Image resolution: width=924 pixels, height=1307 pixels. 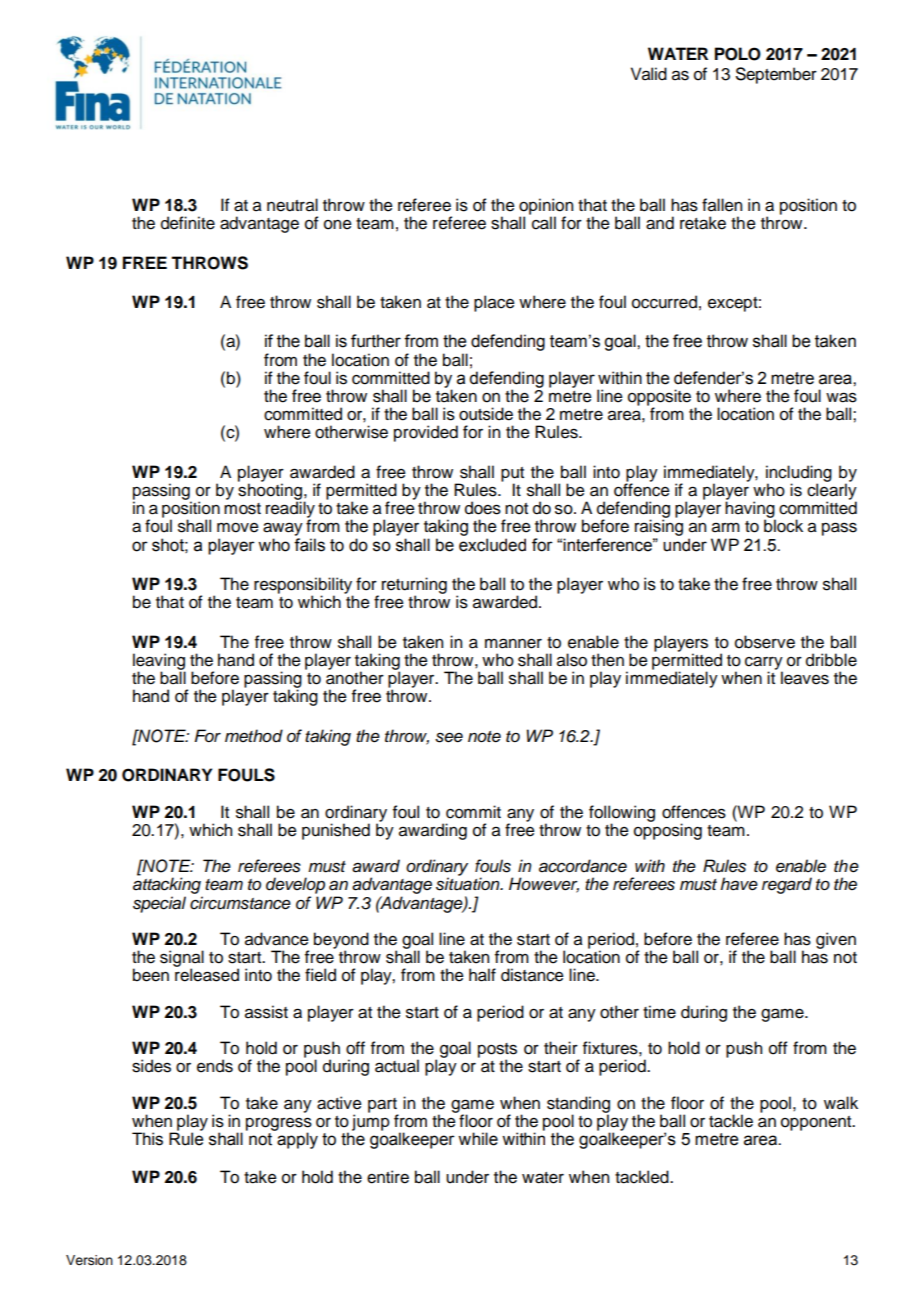 What do you see at coordinates (188, 223) in the page?
I see `definite` at bounding box center [188, 223].
